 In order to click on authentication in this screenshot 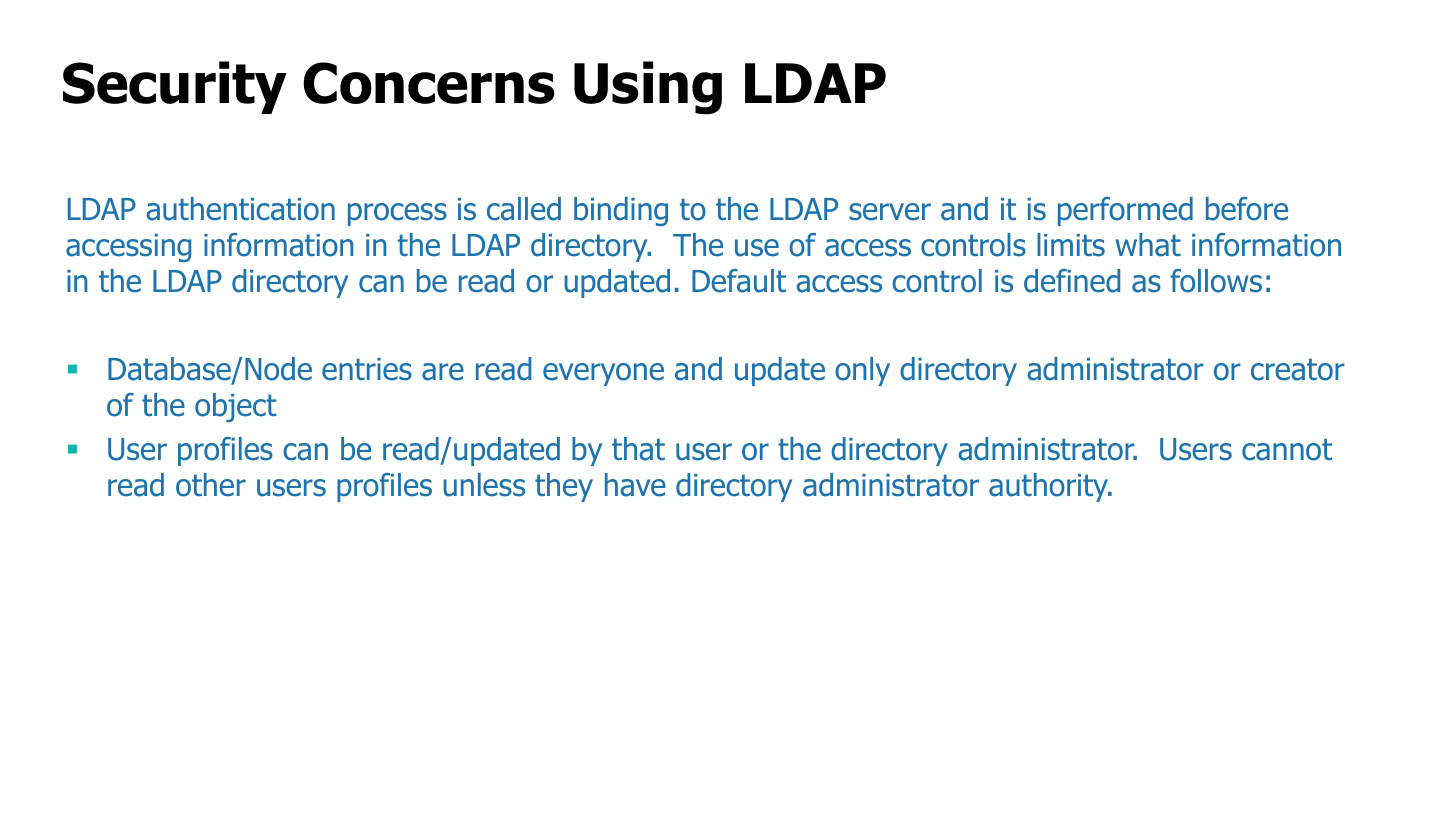, I will do `click(240, 209)`.
